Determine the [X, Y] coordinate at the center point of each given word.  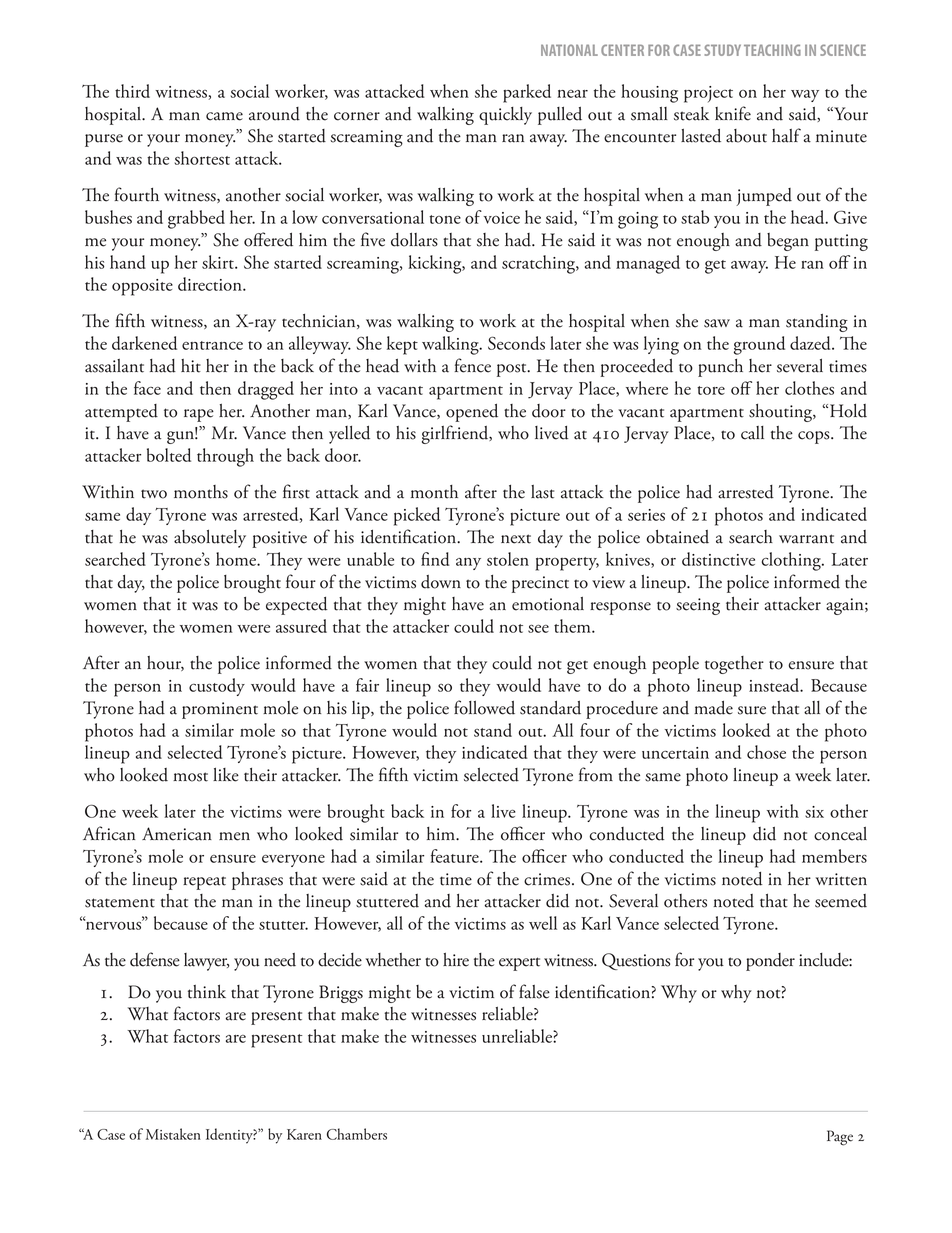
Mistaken [173, 1134]
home [237, 559]
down [441, 582]
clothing [792, 561]
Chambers [357, 1134]
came [224, 116]
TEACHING [772, 50]
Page [840, 1138]
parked [527, 93]
